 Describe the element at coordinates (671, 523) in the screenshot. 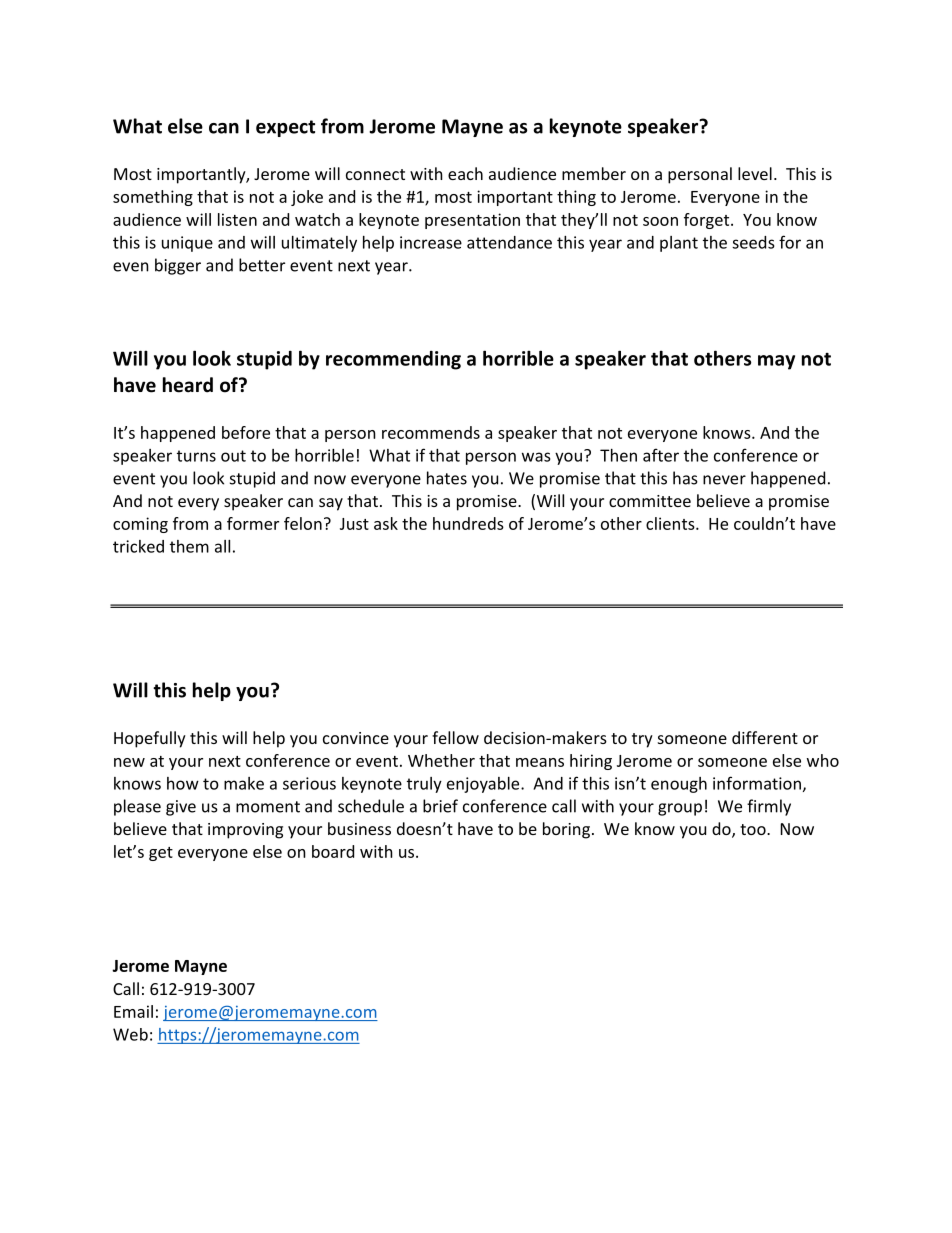

I see `clients` at that location.
